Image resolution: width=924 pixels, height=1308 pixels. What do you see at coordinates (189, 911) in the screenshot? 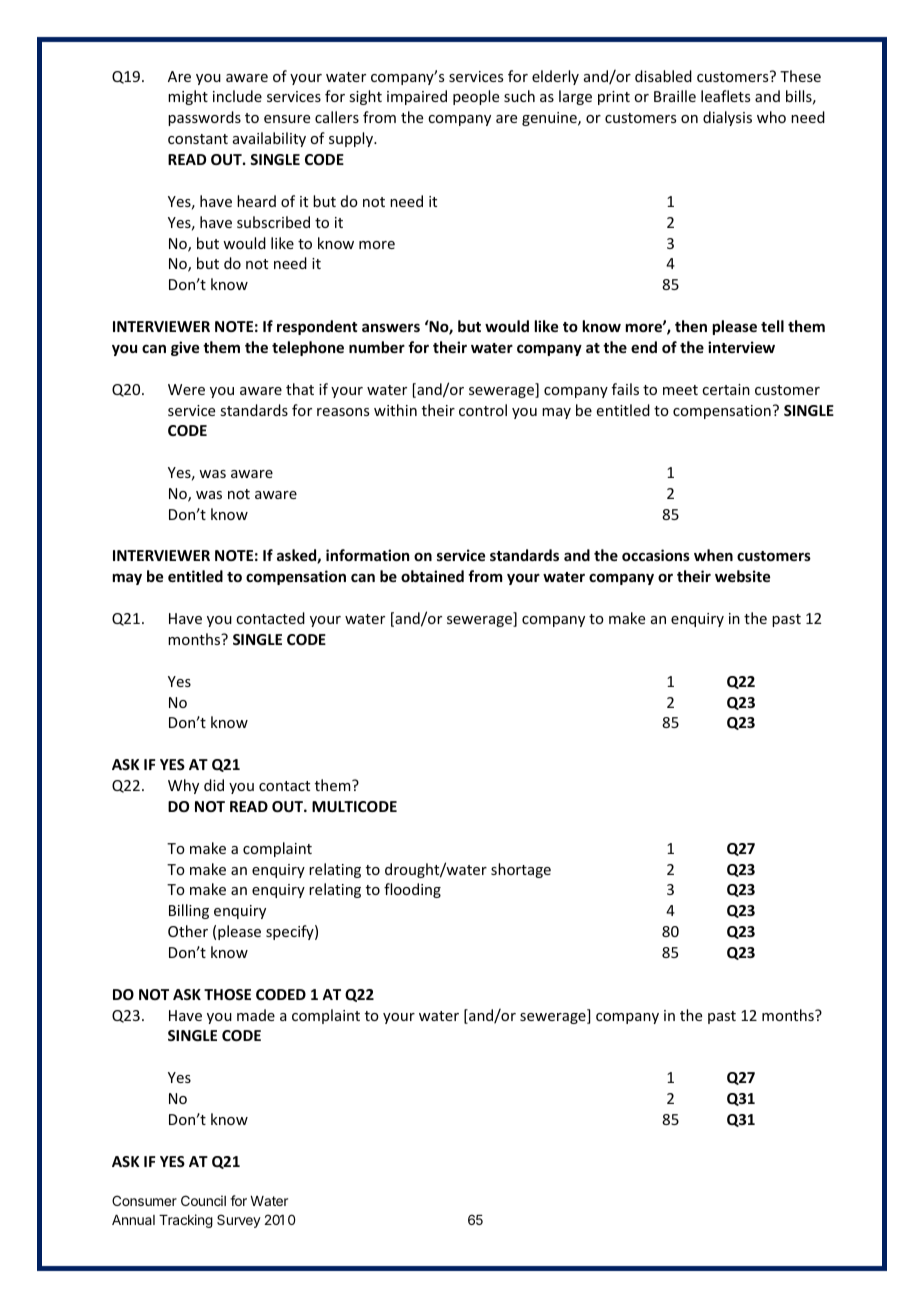
I see `Billing` at bounding box center [189, 911].
